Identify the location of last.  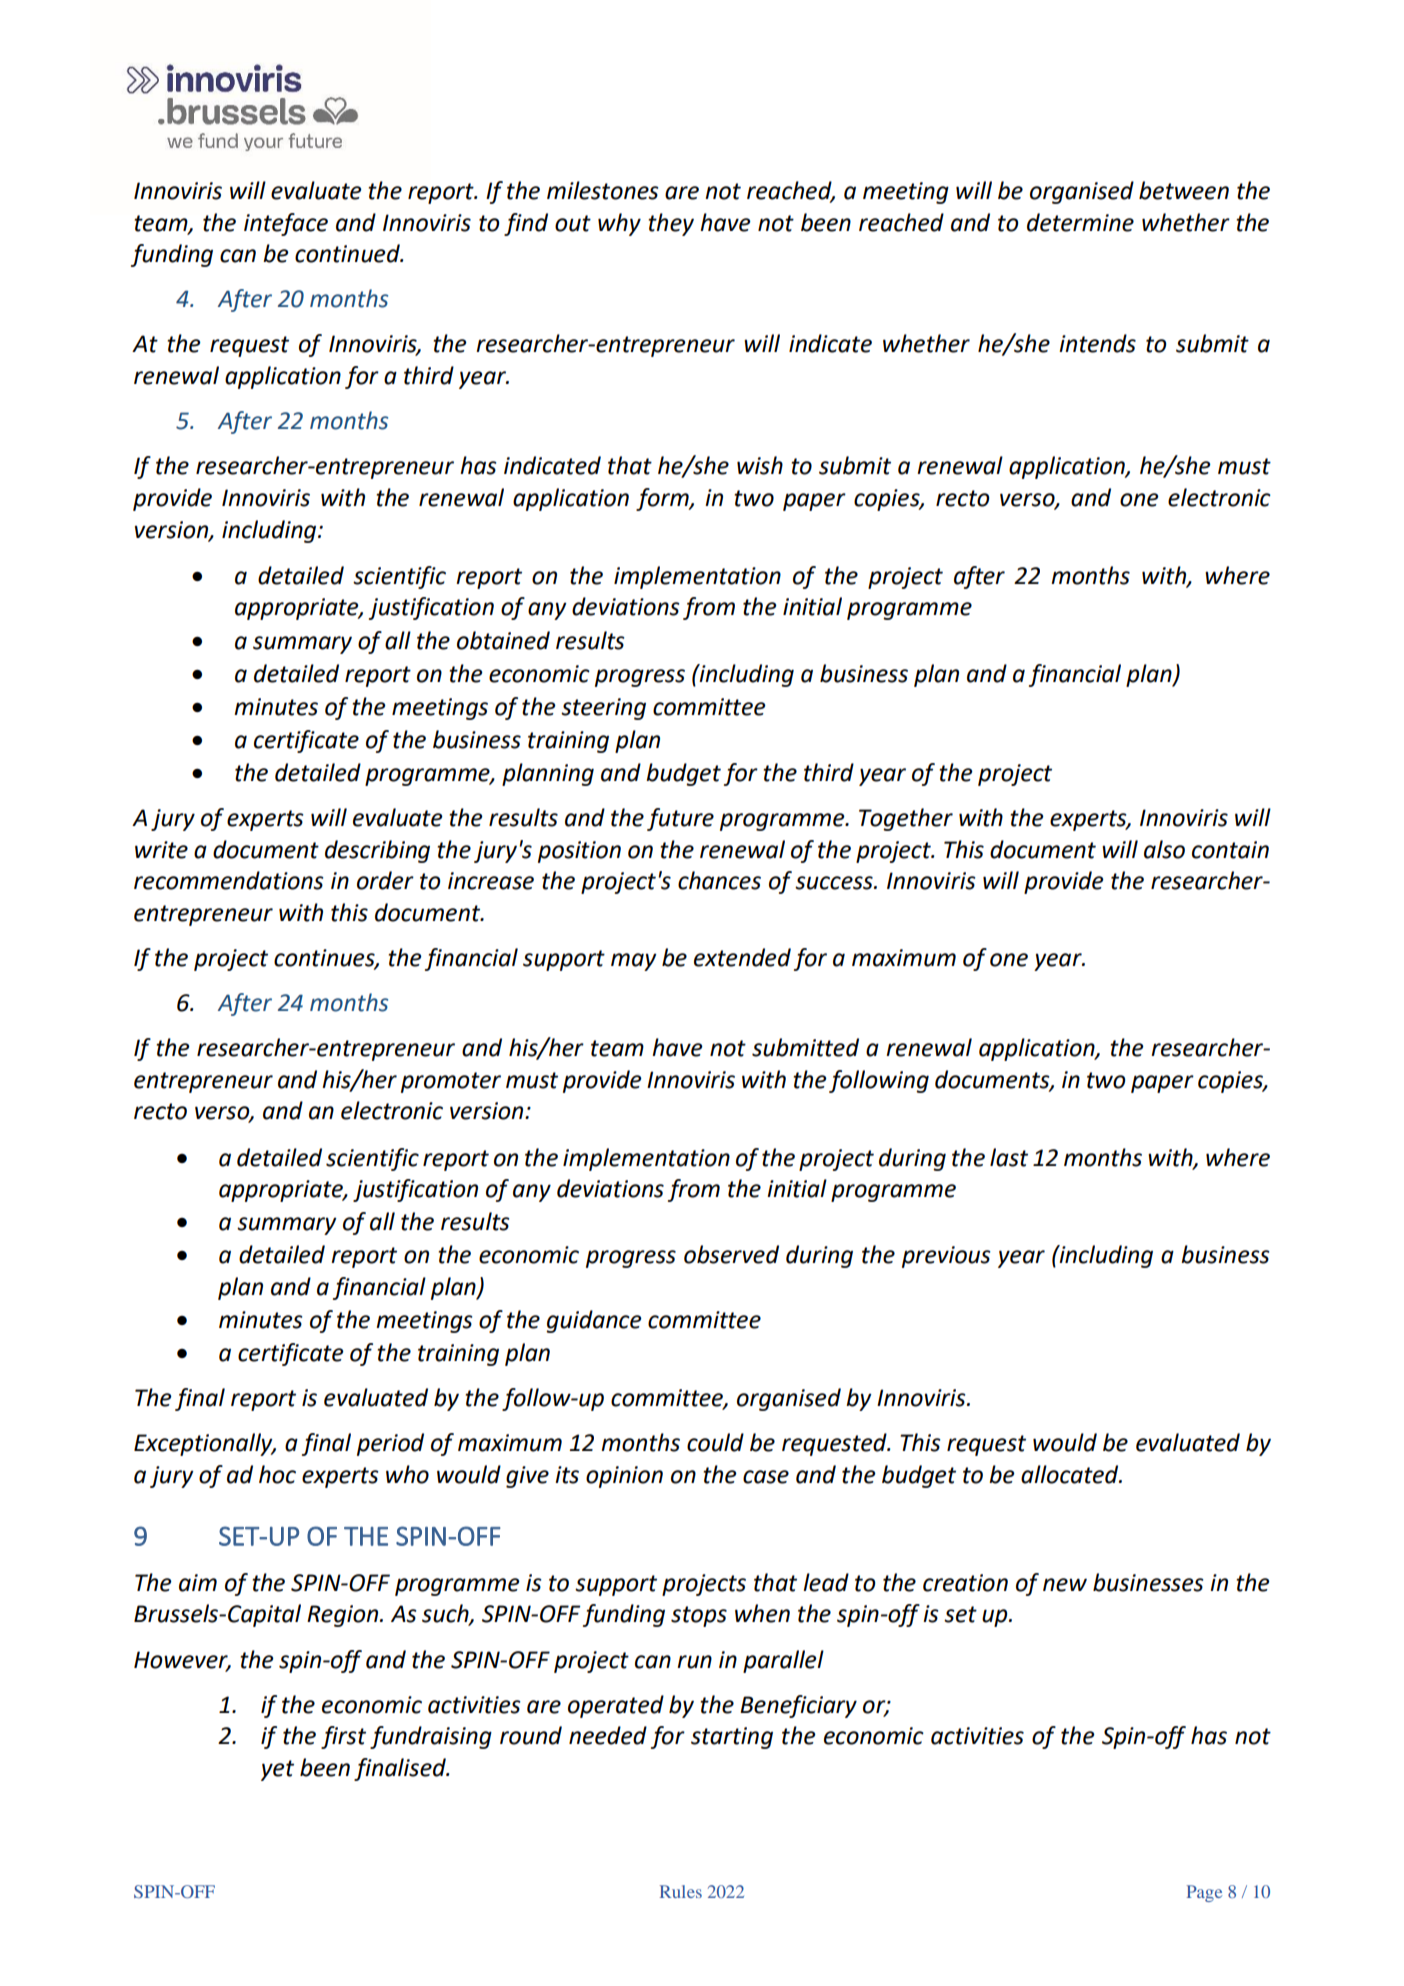
(1009, 1157).
